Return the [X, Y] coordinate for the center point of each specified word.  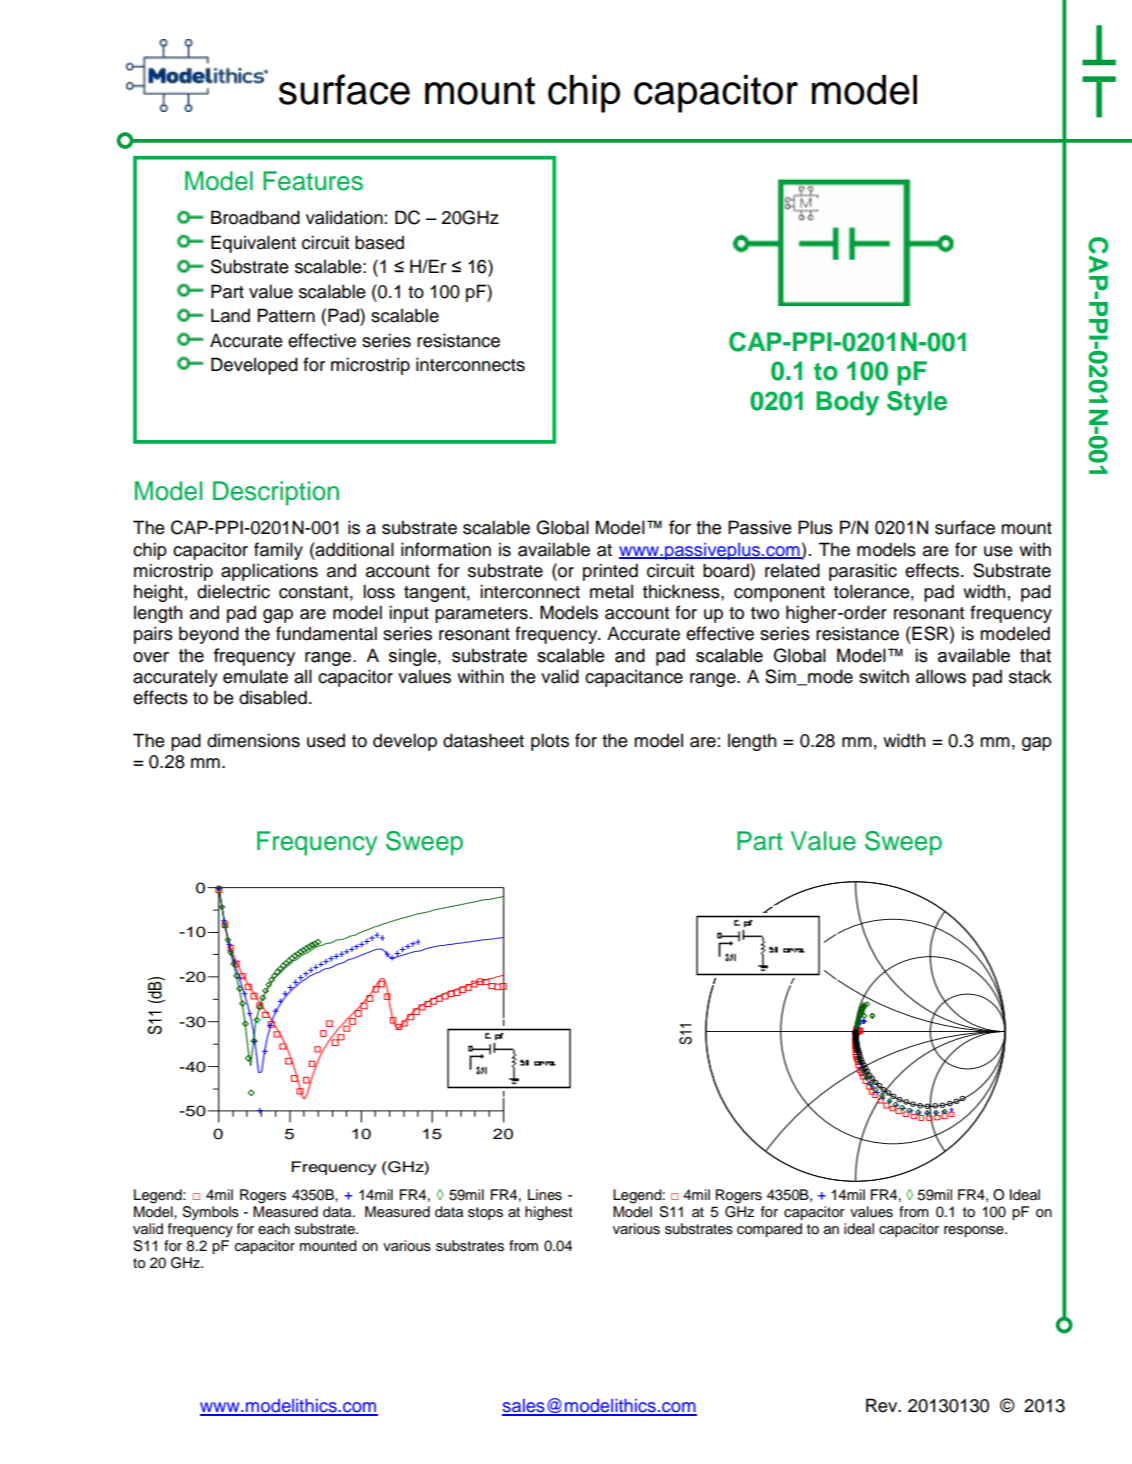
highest [549, 1213]
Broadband [255, 217]
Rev [883, 1405]
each [274, 1229]
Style [917, 403]
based [379, 242]
